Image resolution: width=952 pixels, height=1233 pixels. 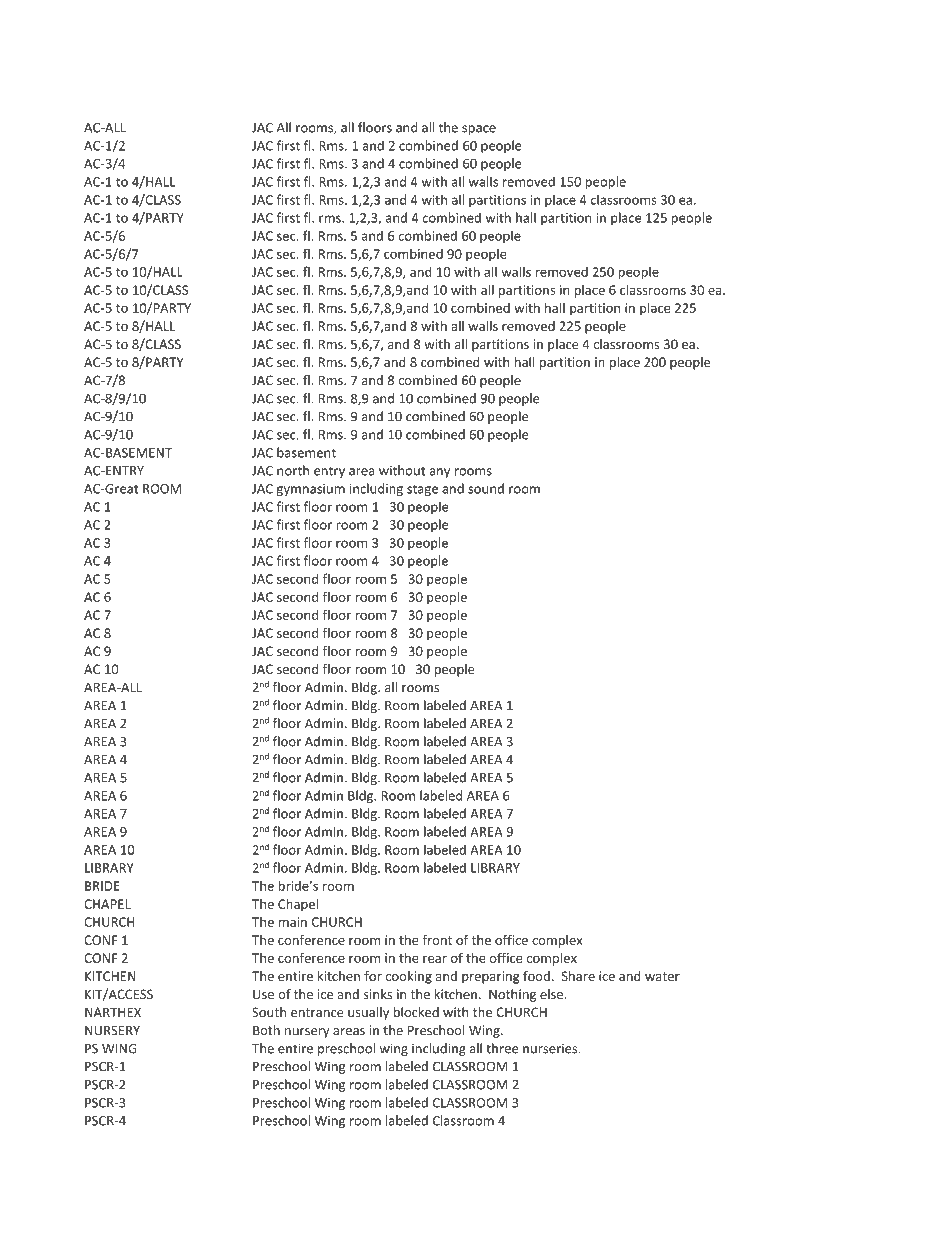 I want to click on stage, so click(x=422, y=490).
